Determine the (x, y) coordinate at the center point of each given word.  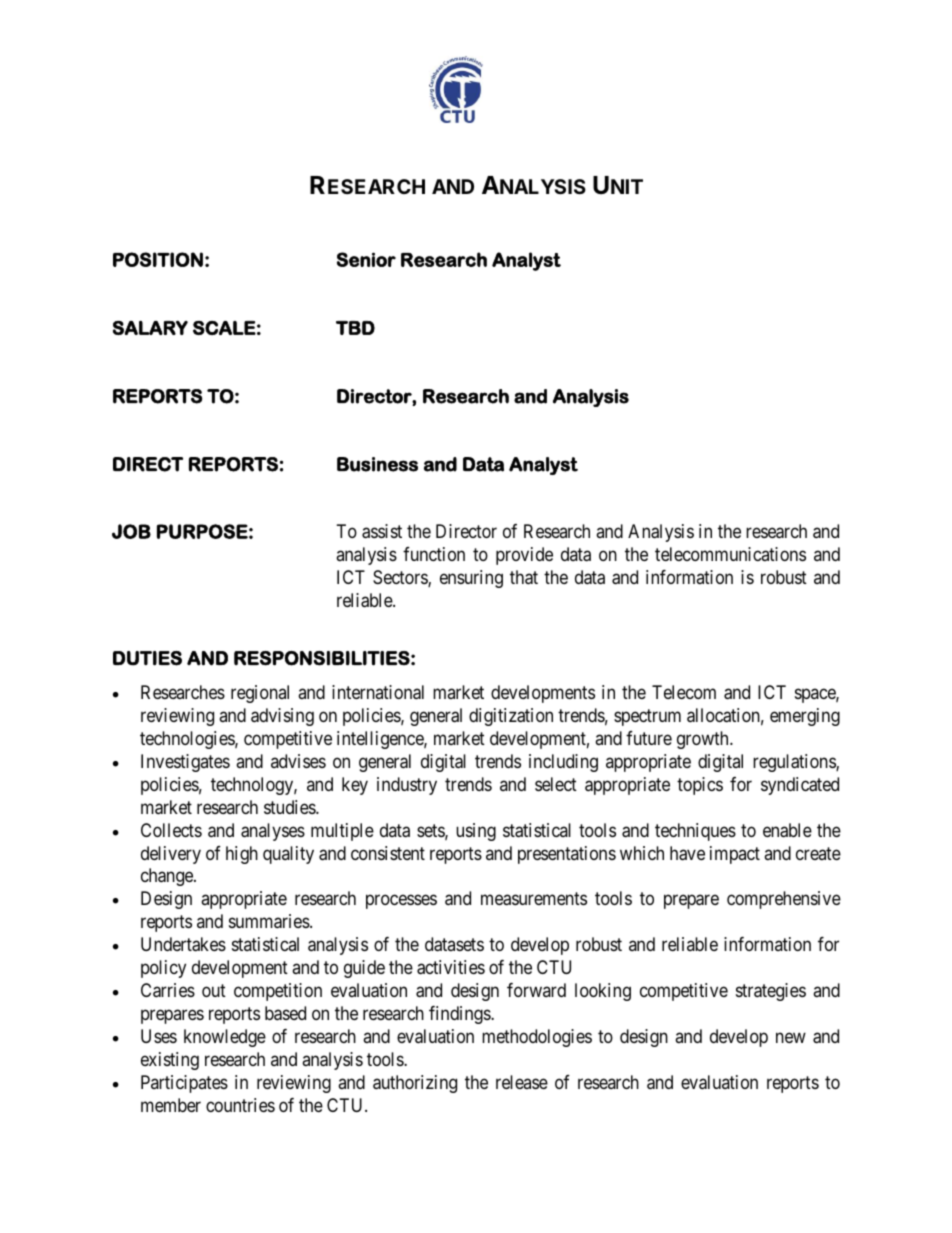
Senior (366, 259)
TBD (355, 328)
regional (260, 694)
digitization (511, 717)
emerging (805, 717)
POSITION (158, 259)
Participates (184, 1084)
